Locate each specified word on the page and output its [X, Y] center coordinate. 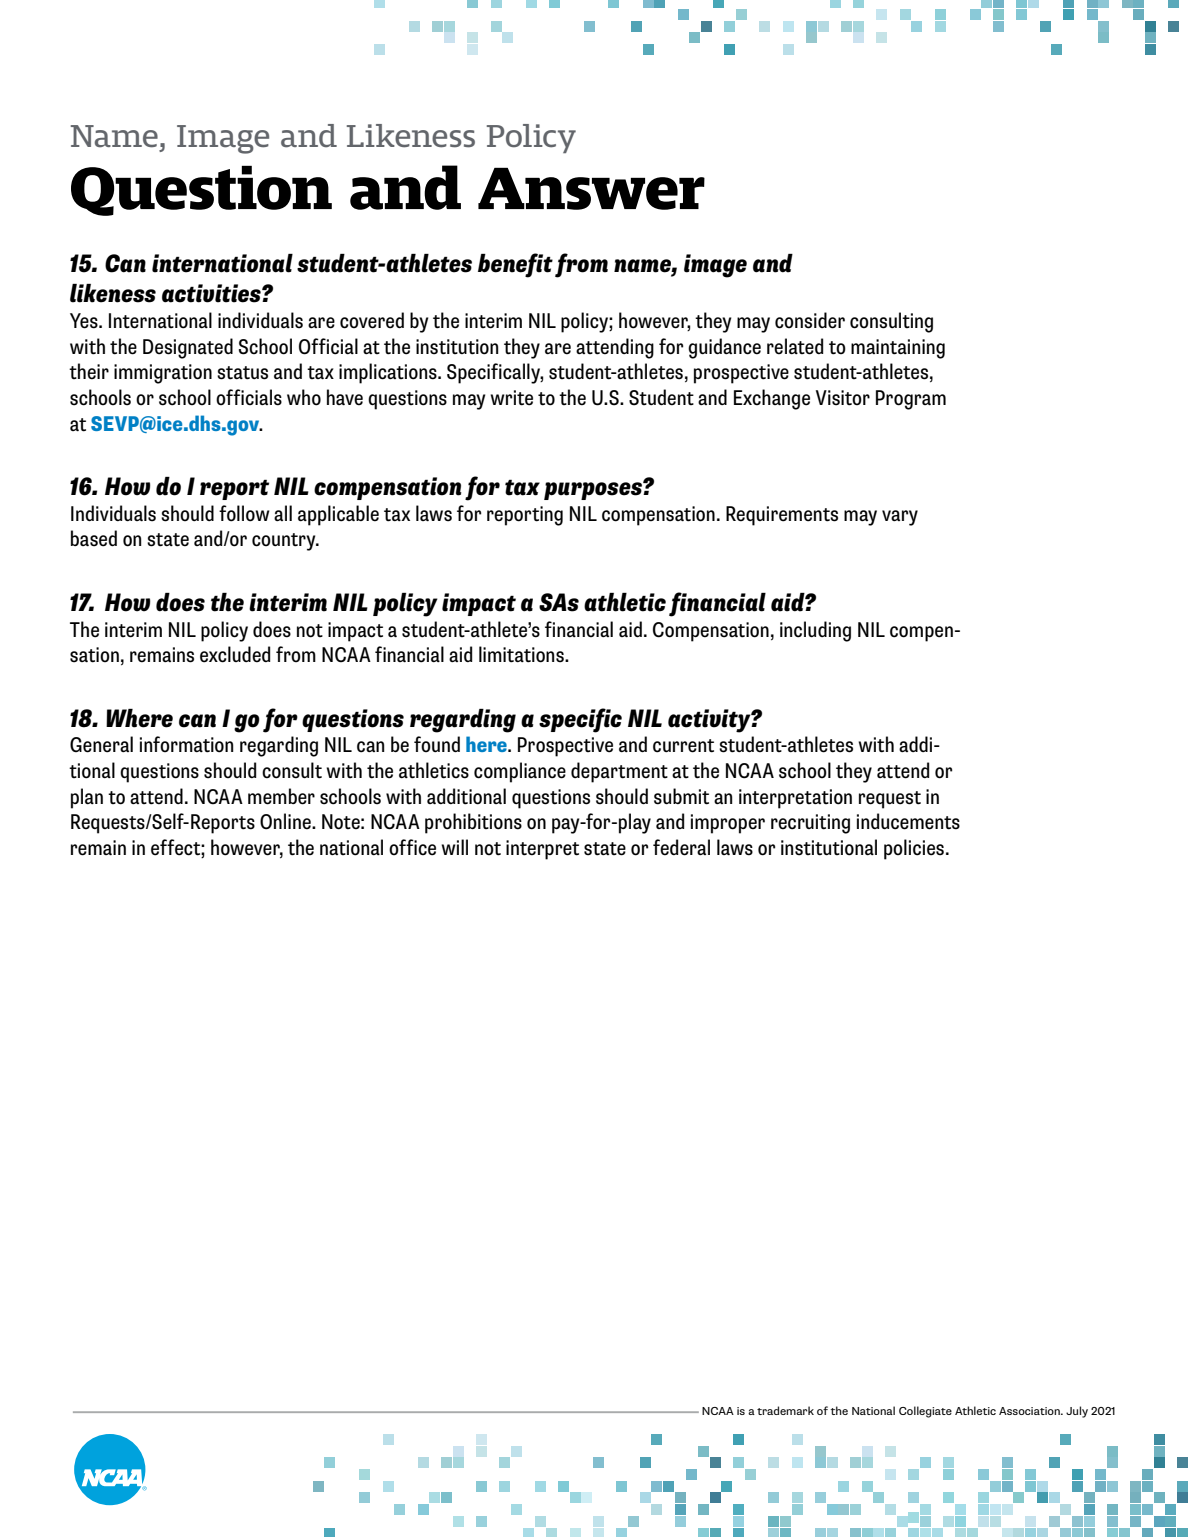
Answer [591, 188]
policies [914, 849]
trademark [785, 1410]
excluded [235, 654]
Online [286, 821]
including [815, 631]
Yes [85, 321]
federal [681, 847]
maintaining [898, 349]
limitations [522, 654]
